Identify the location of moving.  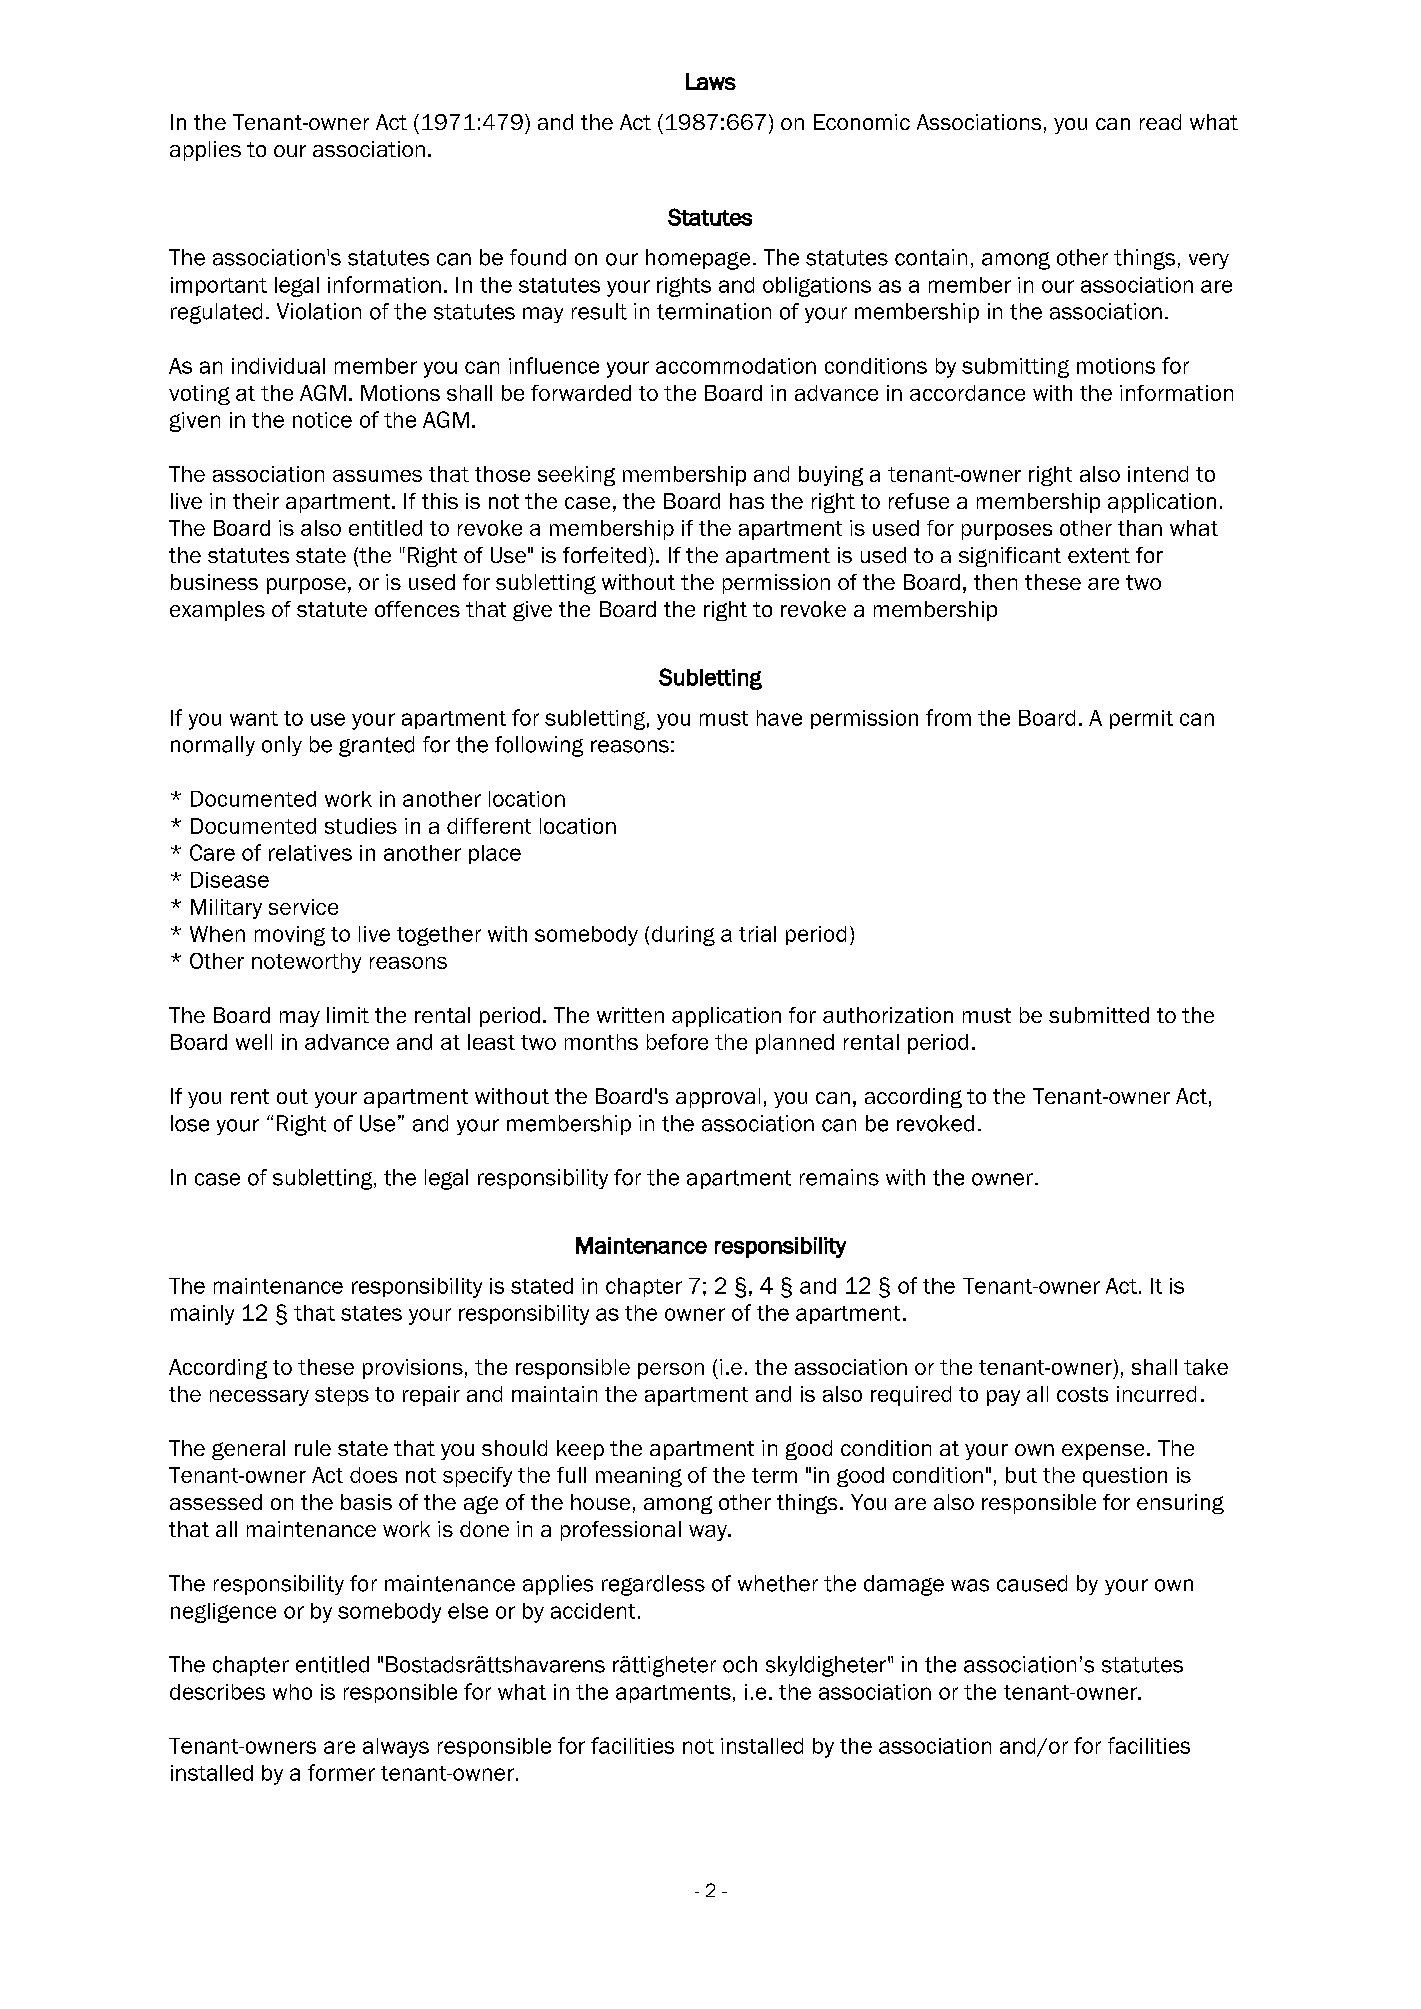
(290, 936).
